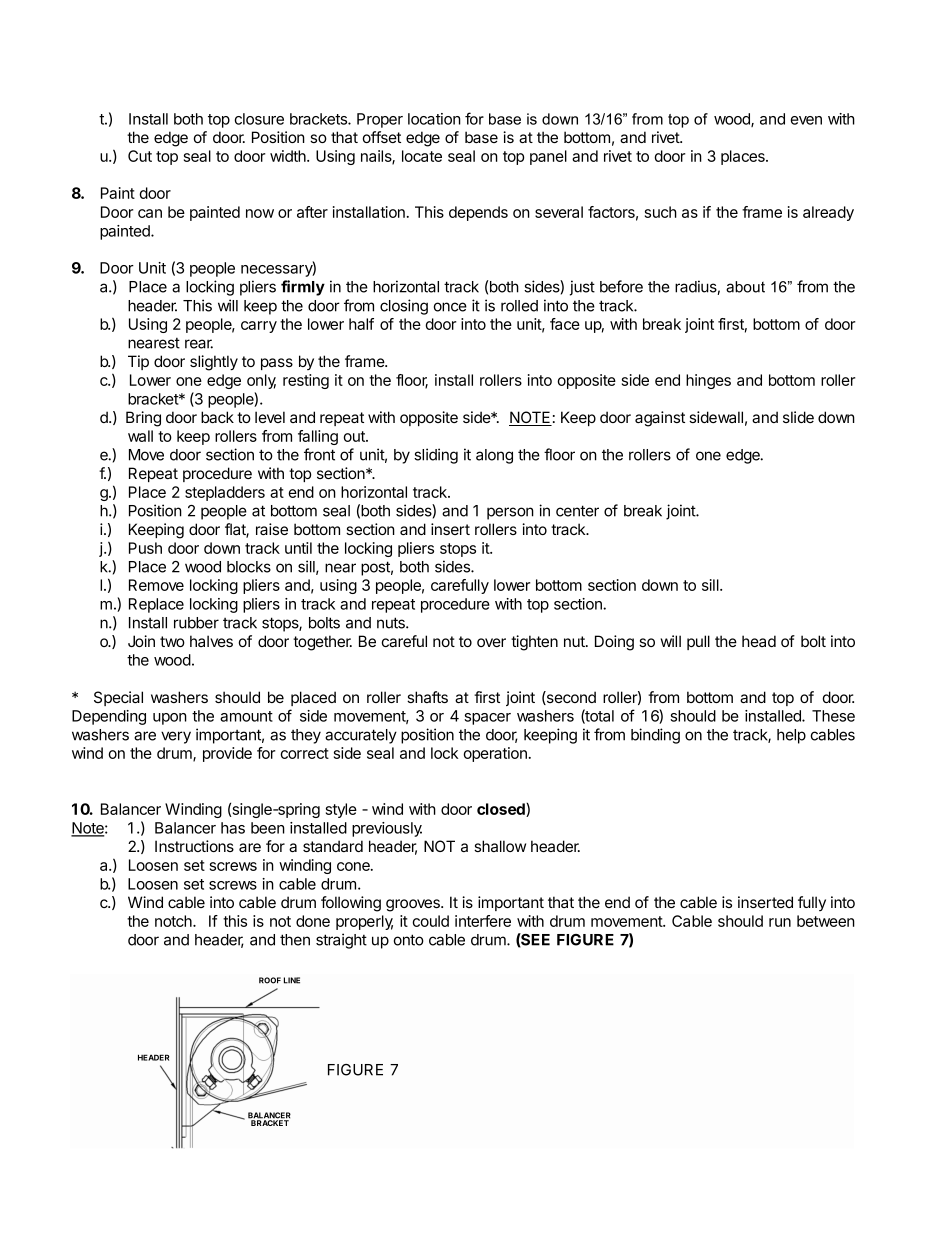  What do you see at coordinates (145, 548) in the screenshot?
I see `Push` at bounding box center [145, 548].
